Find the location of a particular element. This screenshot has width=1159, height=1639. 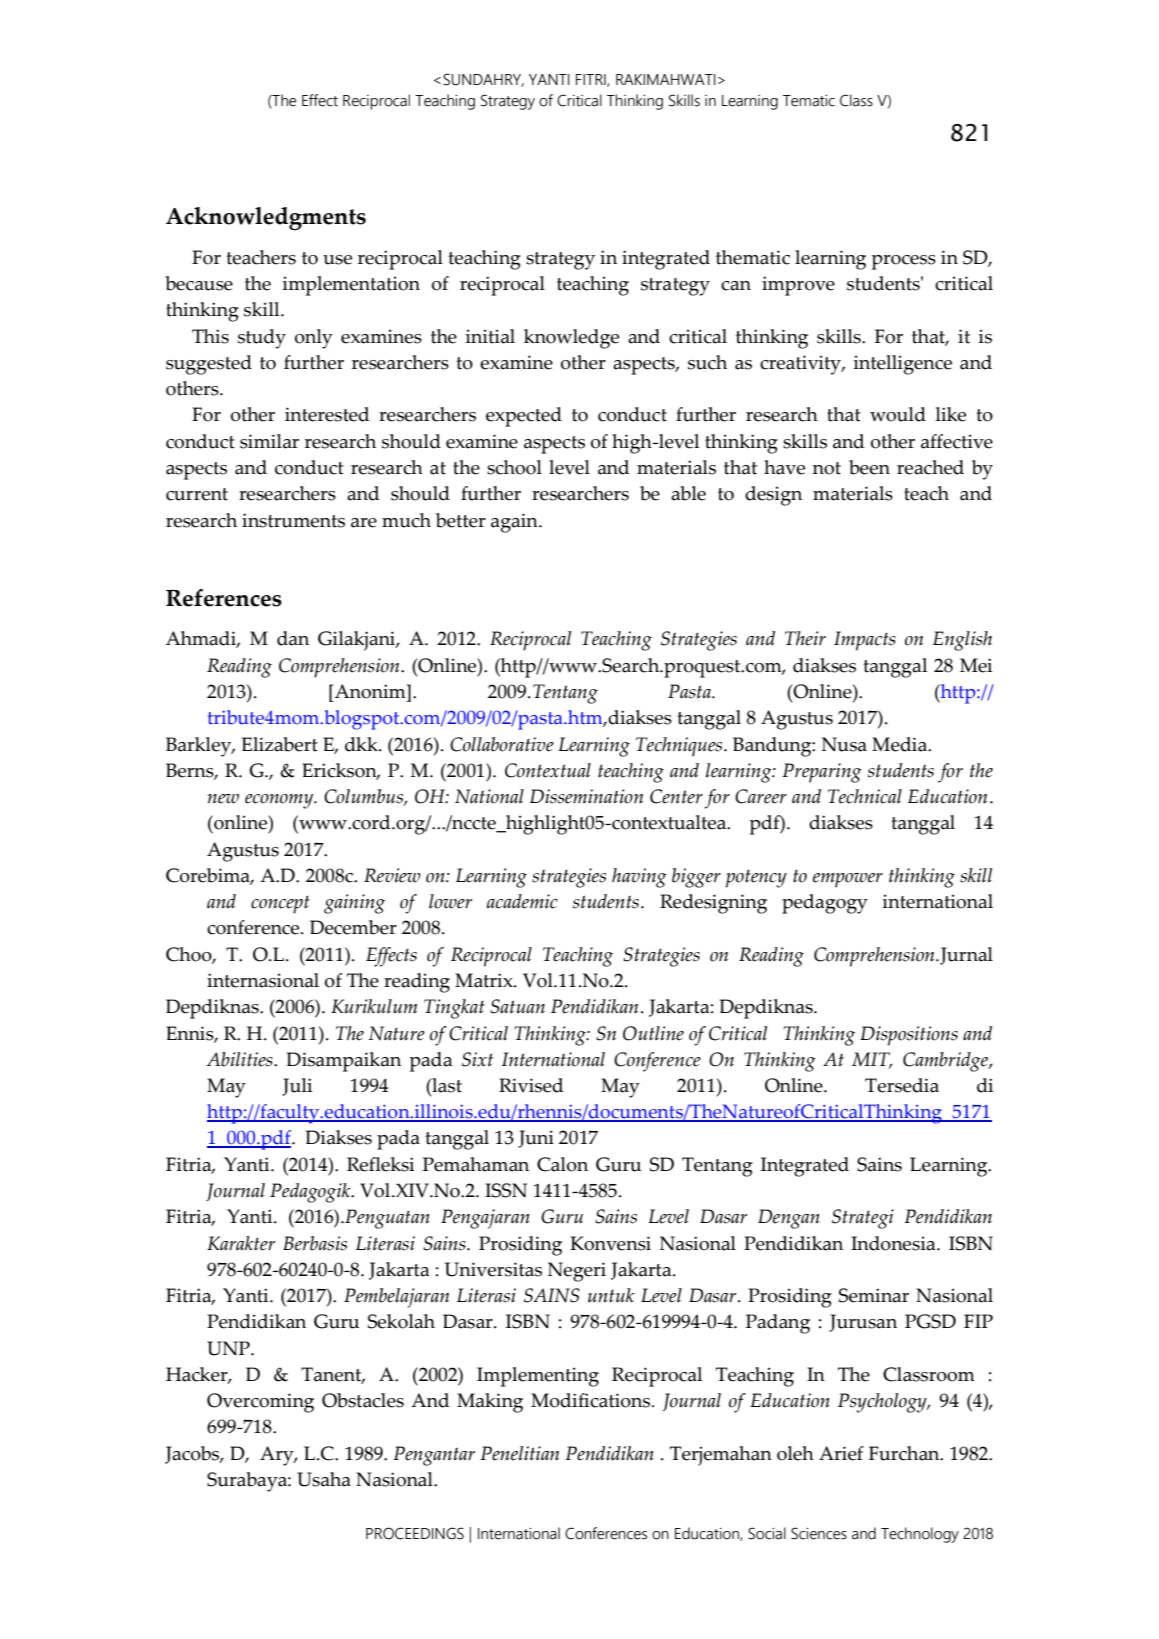

concept is located at coordinates (280, 905).
